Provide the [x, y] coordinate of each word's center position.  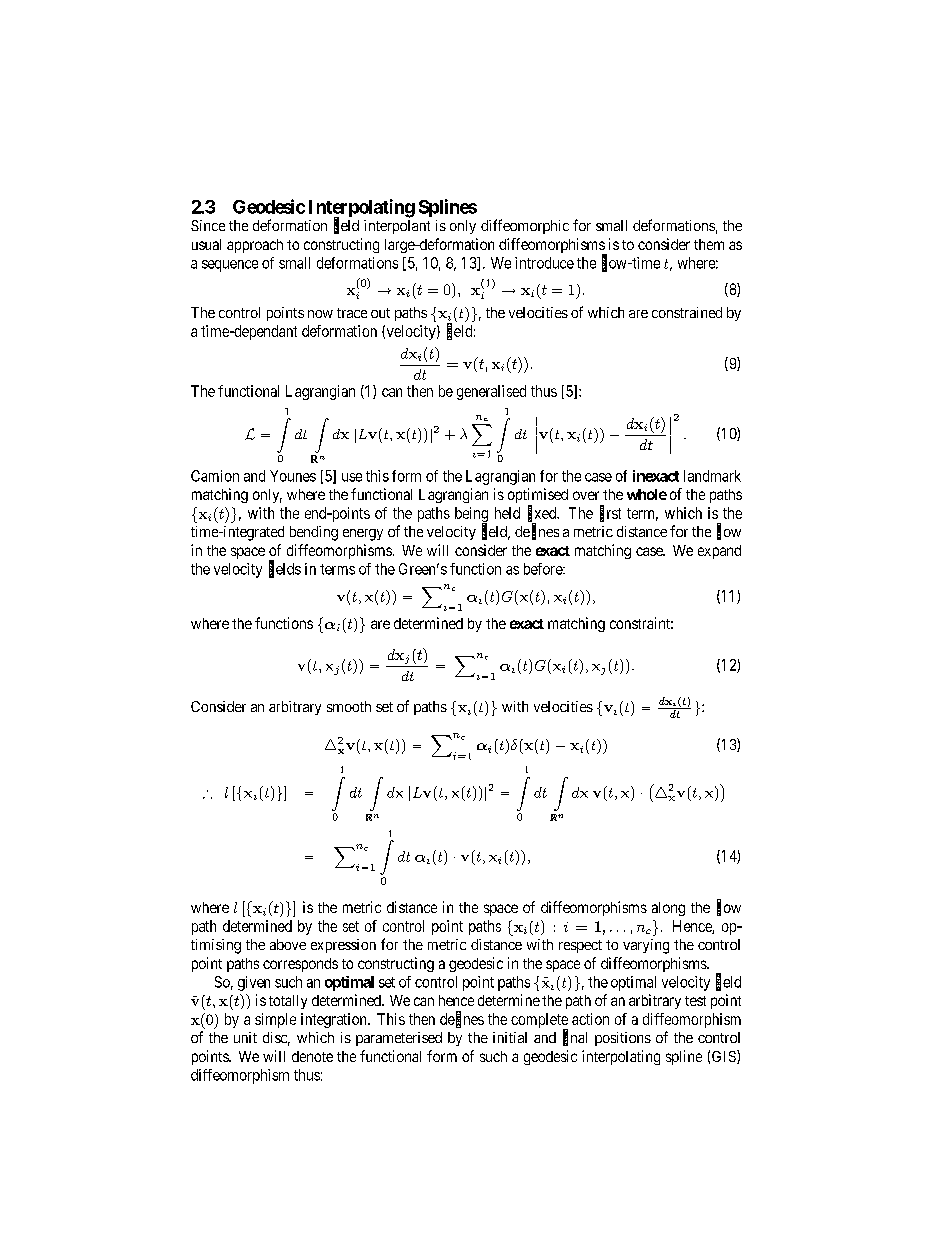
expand [719, 552]
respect [580, 946]
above [288, 944]
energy [363, 535]
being [471, 516]
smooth [349, 706]
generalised [491, 392]
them [709, 244]
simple [275, 1020]
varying [646, 946]
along [668, 909]
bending [314, 533]
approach [255, 246]
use [352, 477]
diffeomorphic [525, 226]
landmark [712, 476]
